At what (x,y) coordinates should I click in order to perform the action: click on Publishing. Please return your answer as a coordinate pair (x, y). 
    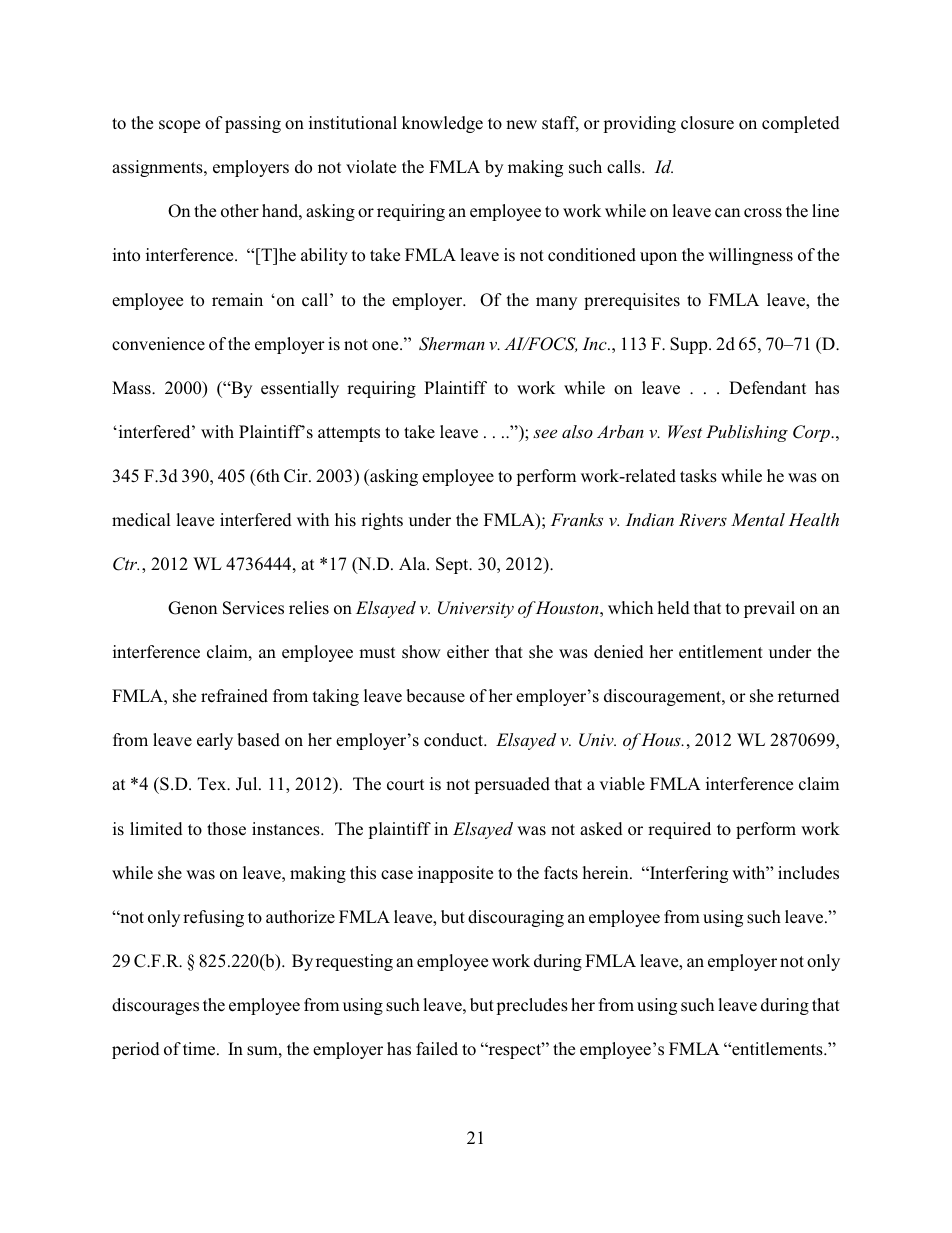
    Looking at the image, I should click on (747, 433).
